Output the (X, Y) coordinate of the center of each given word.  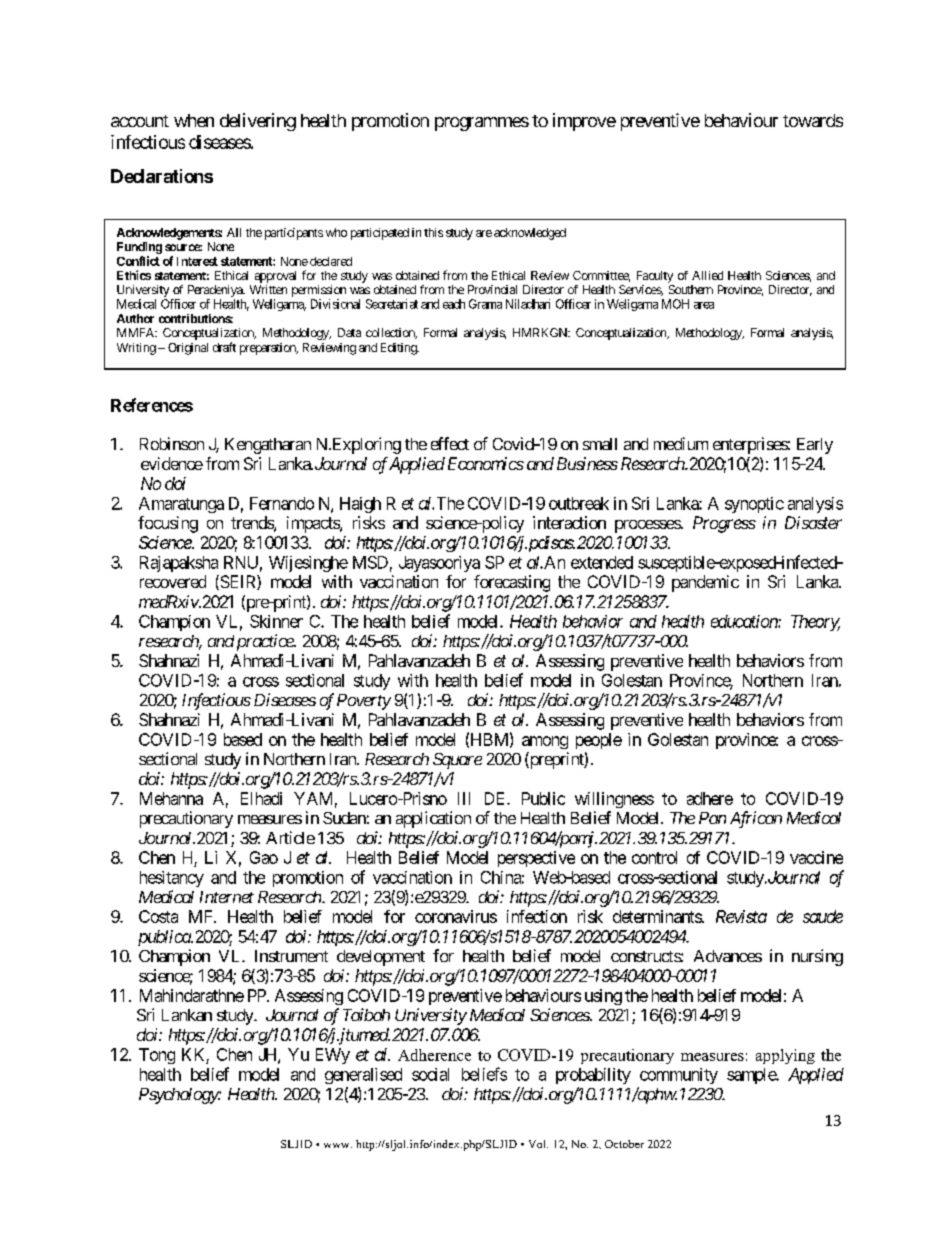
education (745, 621)
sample (752, 1076)
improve (584, 122)
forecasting (512, 583)
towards (813, 120)
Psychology (179, 1096)
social (430, 1074)
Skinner (276, 621)
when (194, 120)
